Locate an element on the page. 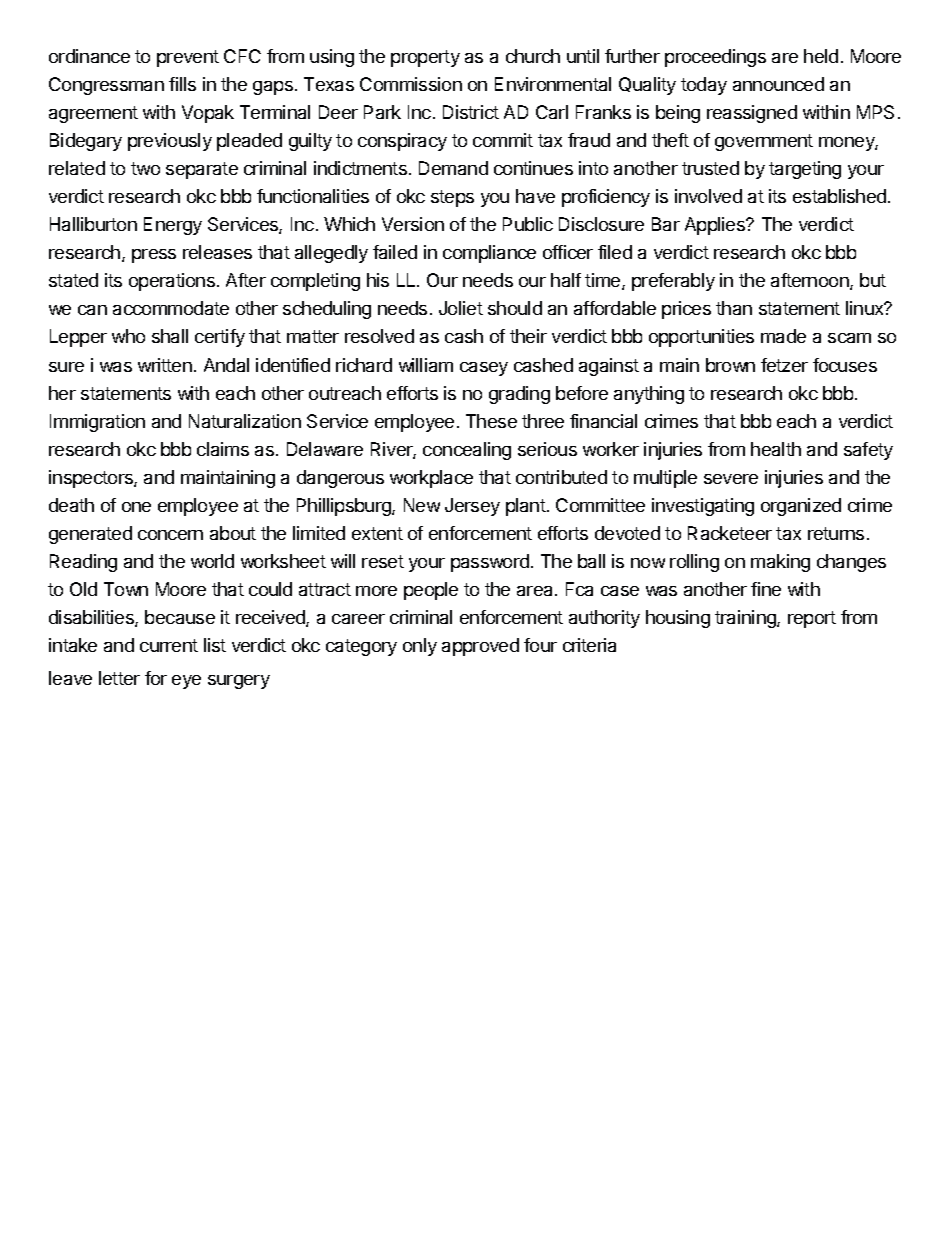  Energy is located at coordinates (173, 226).
